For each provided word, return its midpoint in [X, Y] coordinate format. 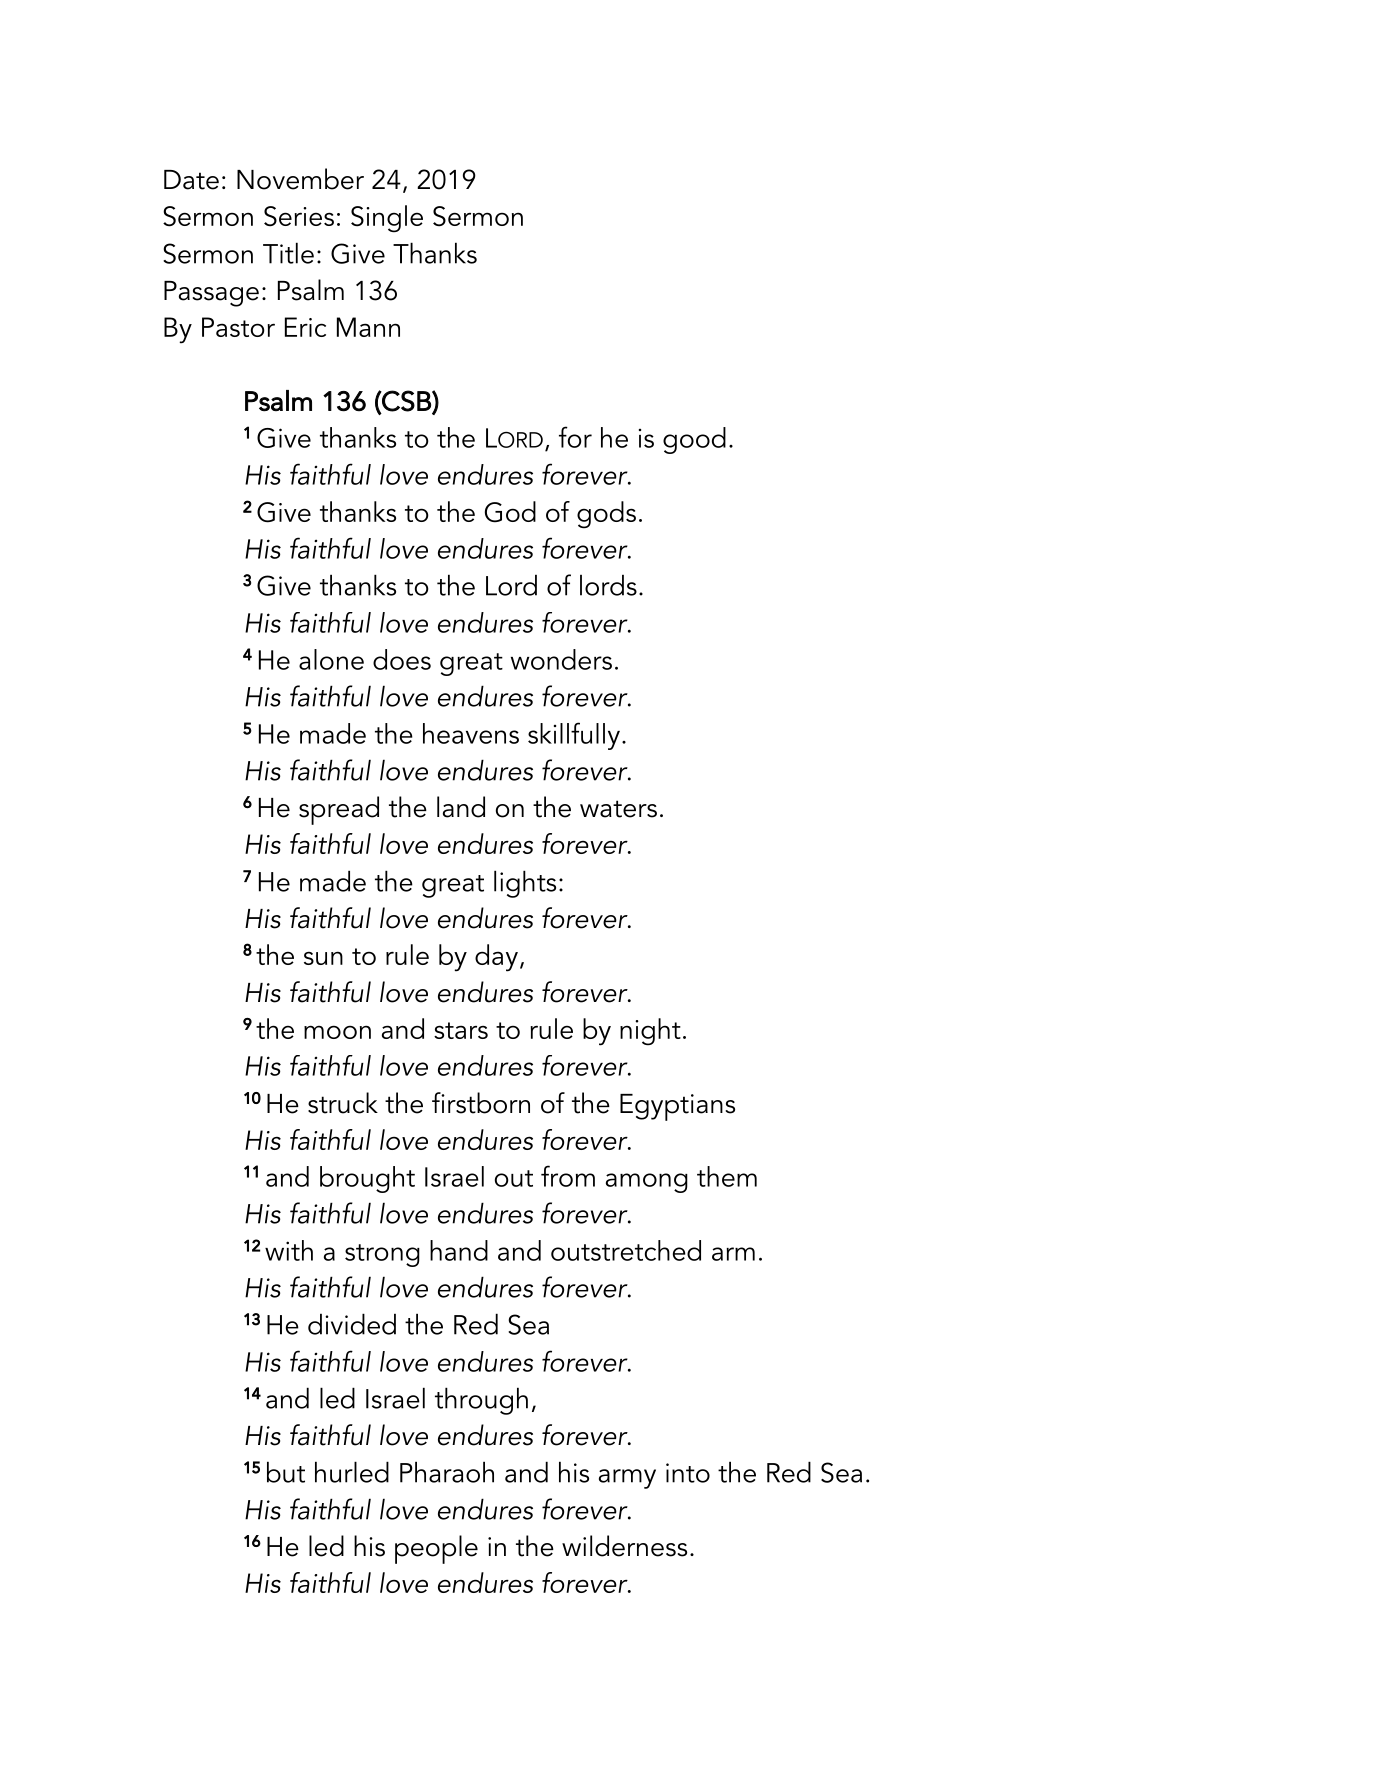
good [694, 440]
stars [461, 1030]
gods [606, 515]
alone [331, 659]
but [286, 1472]
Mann [368, 327]
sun [323, 958]
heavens [471, 733]
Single [387, 219]
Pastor [238, 327]
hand [459, 1250]
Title [288, 253]
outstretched [626, 1250]
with [289, 1250]
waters [618, 809]
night [650, 1032]
